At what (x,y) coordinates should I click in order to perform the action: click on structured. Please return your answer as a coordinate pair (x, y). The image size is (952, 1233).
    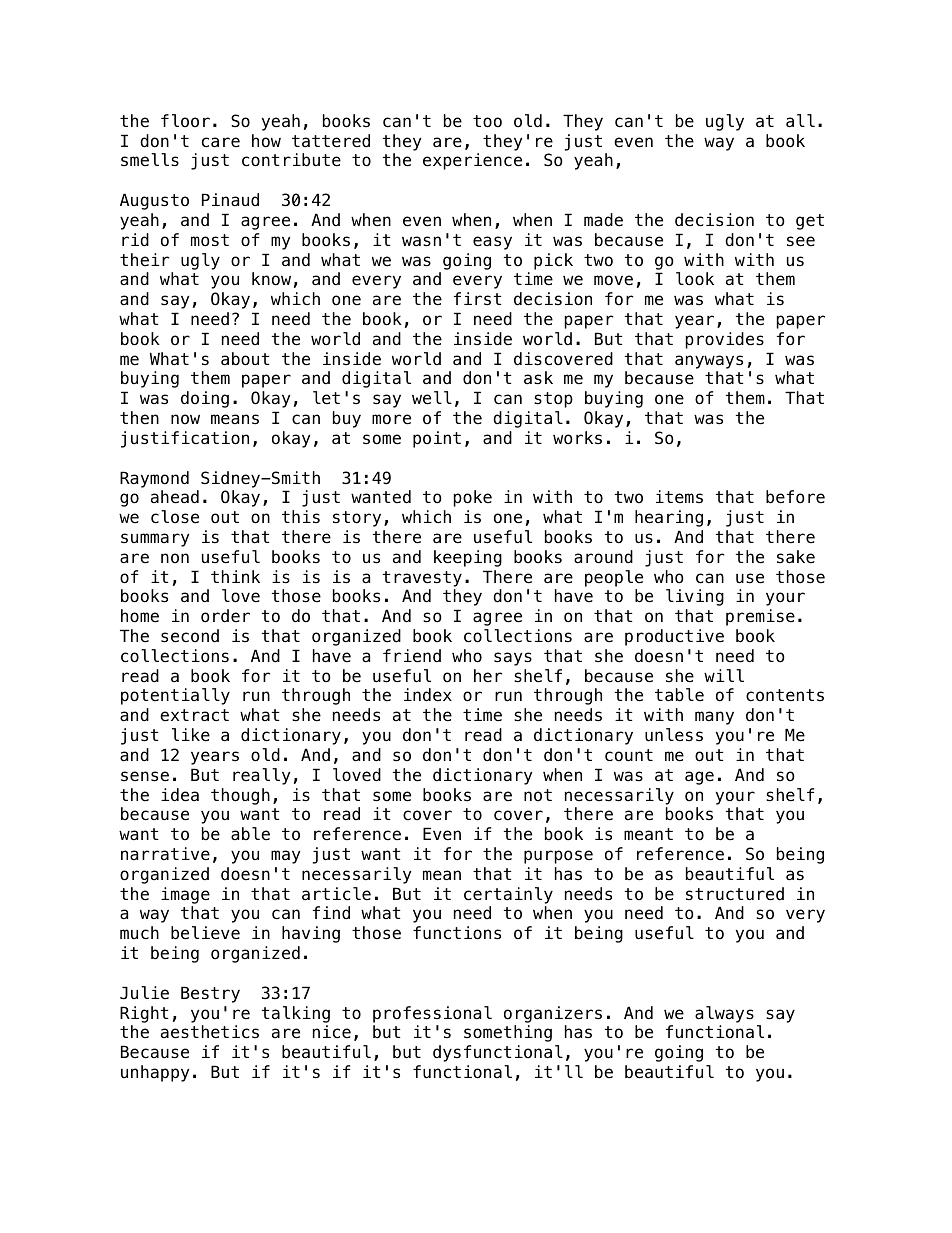
    Looking at the image, I should click on (735, 894).
